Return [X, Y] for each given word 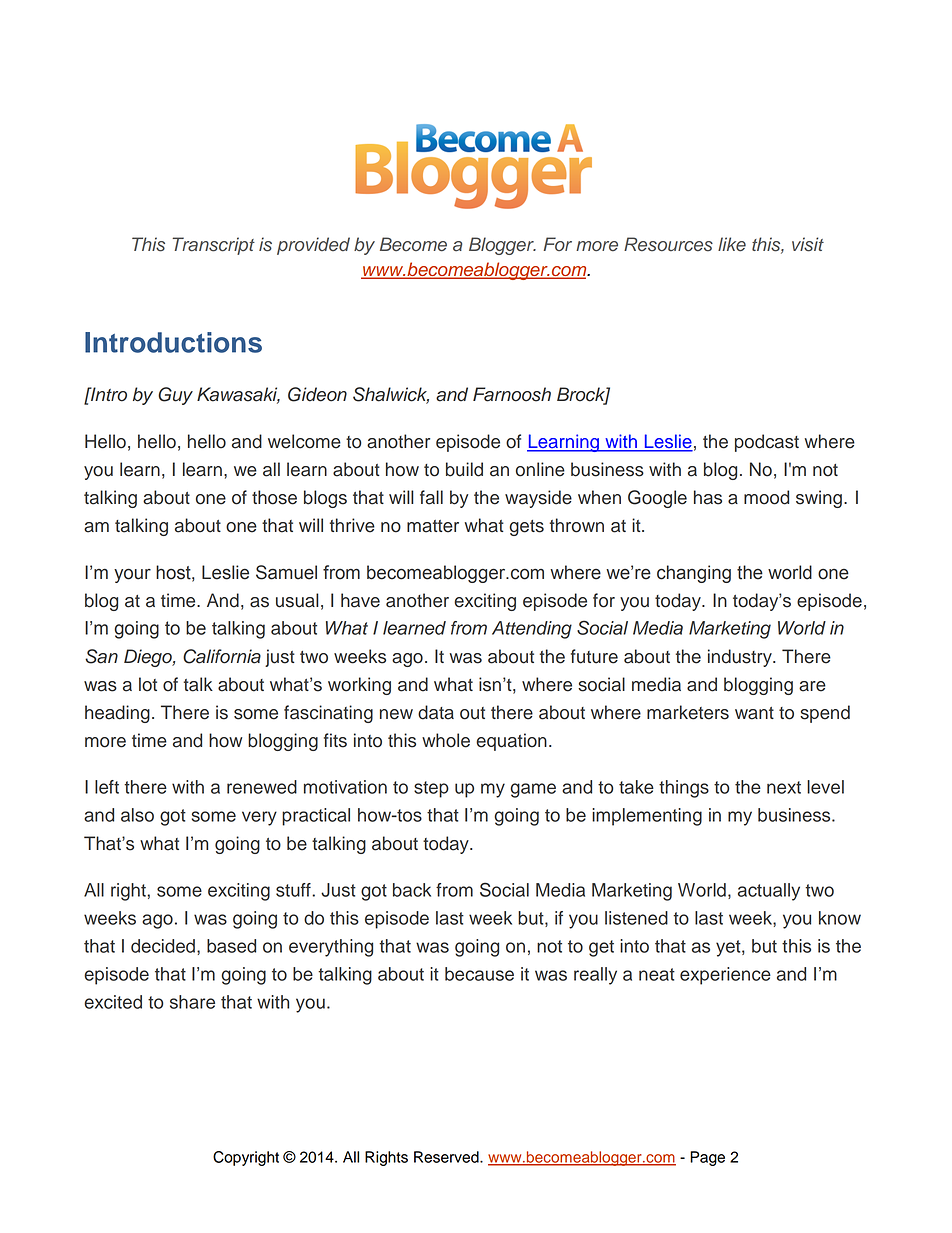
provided [313, 246]
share [192, 1002]
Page [707, 1158]
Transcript [213, 246]
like [732, 244]
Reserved [447, 1157]
